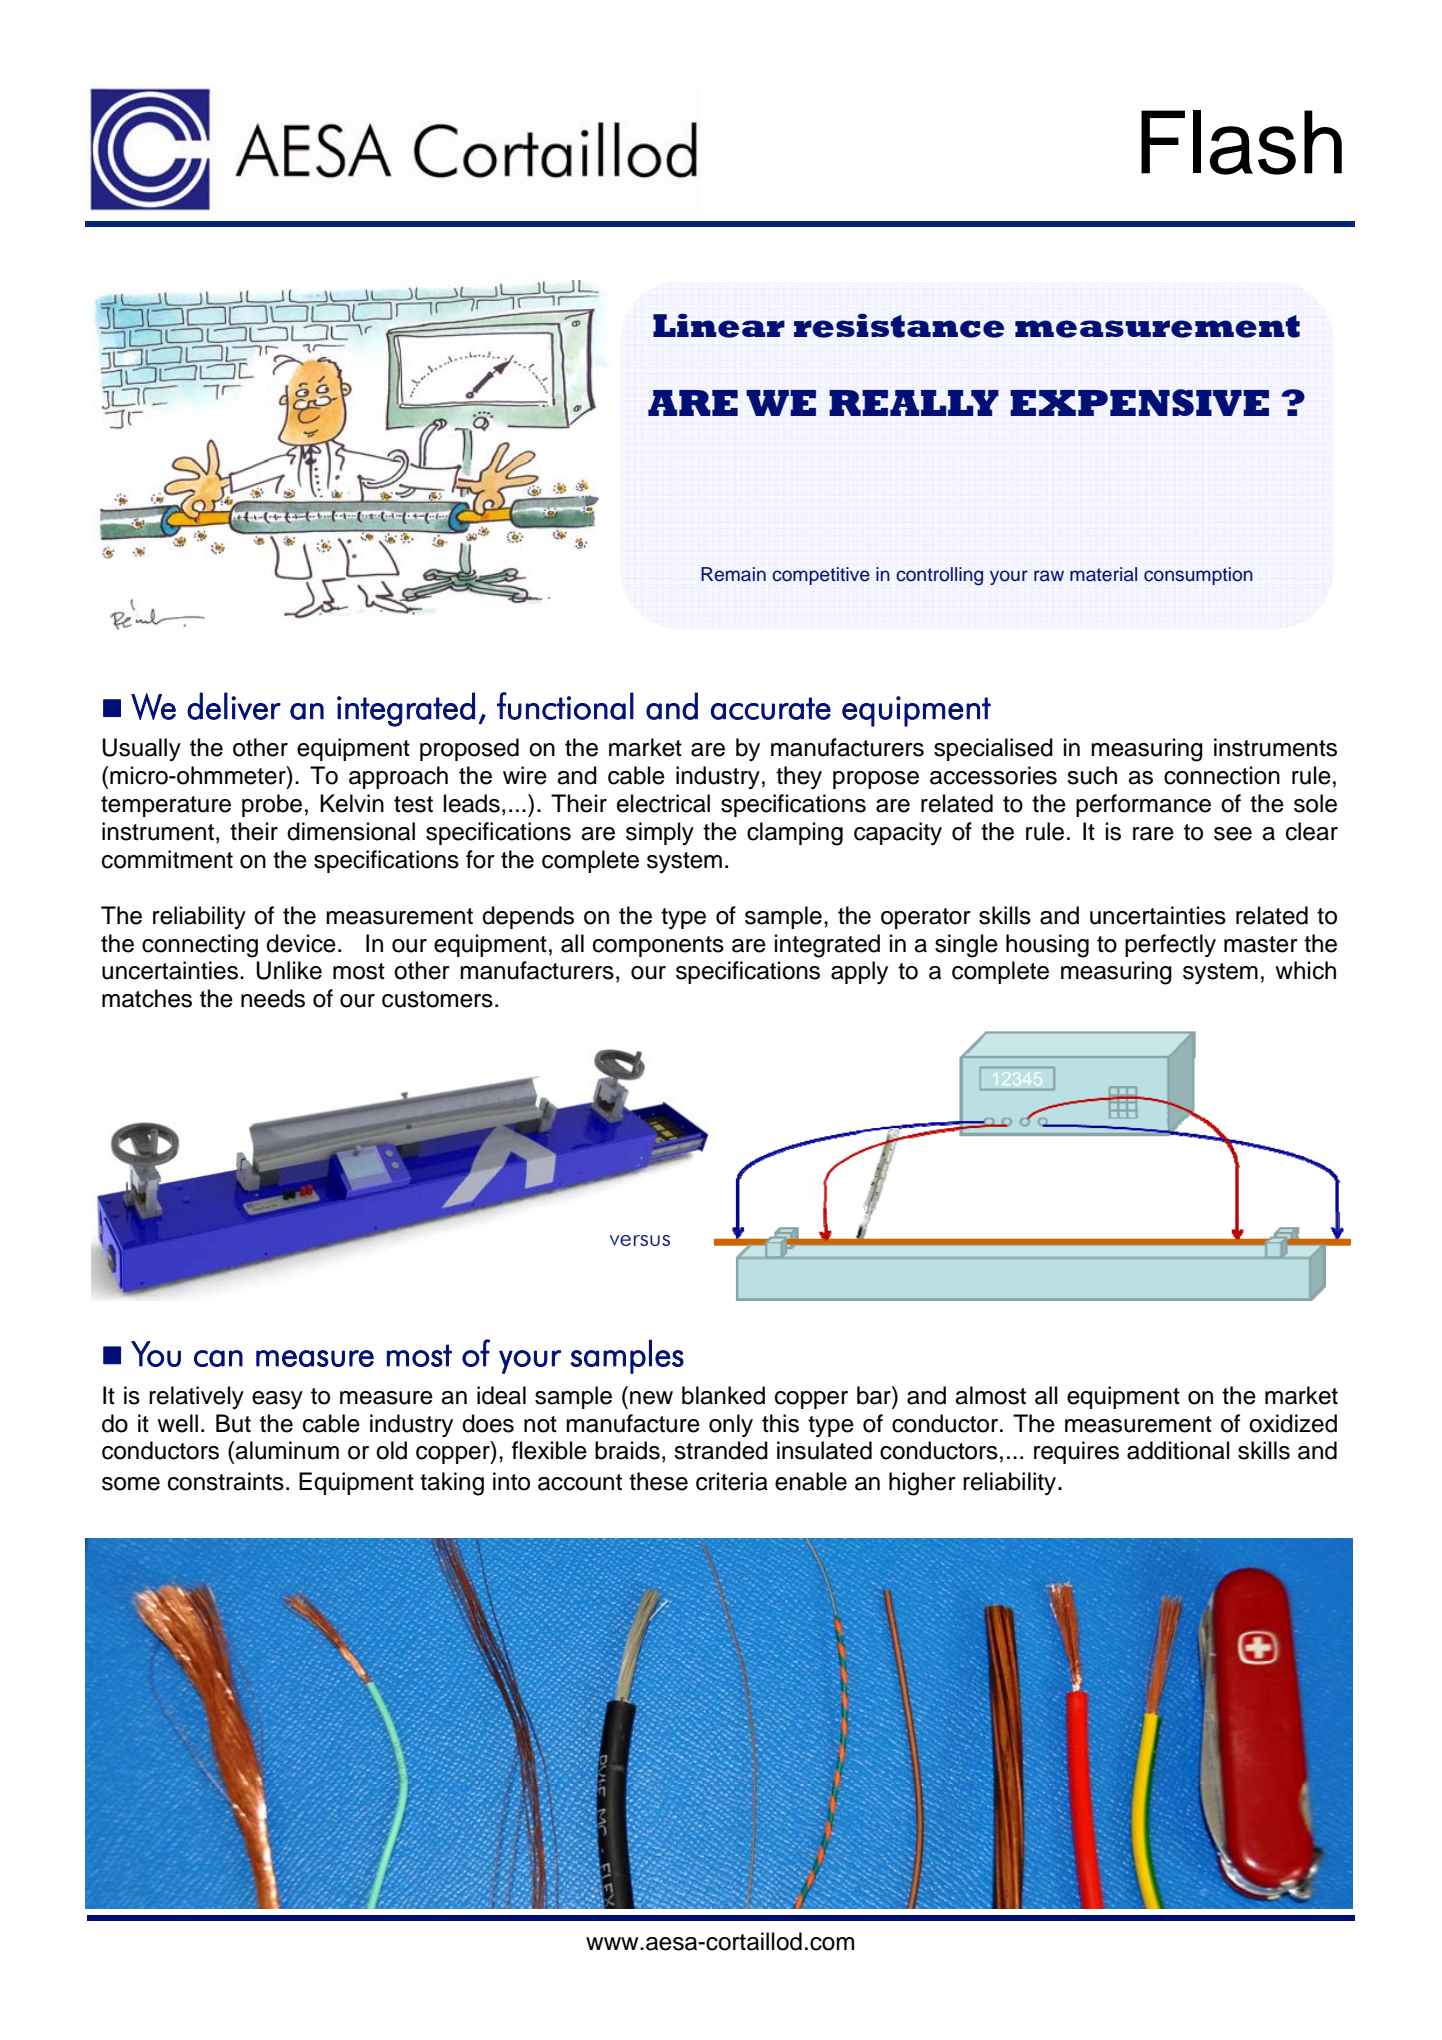 The image size is (1442, 2040). Describe the element at coordinates (721, 1450) in the image. I see `stranded` at that location.
